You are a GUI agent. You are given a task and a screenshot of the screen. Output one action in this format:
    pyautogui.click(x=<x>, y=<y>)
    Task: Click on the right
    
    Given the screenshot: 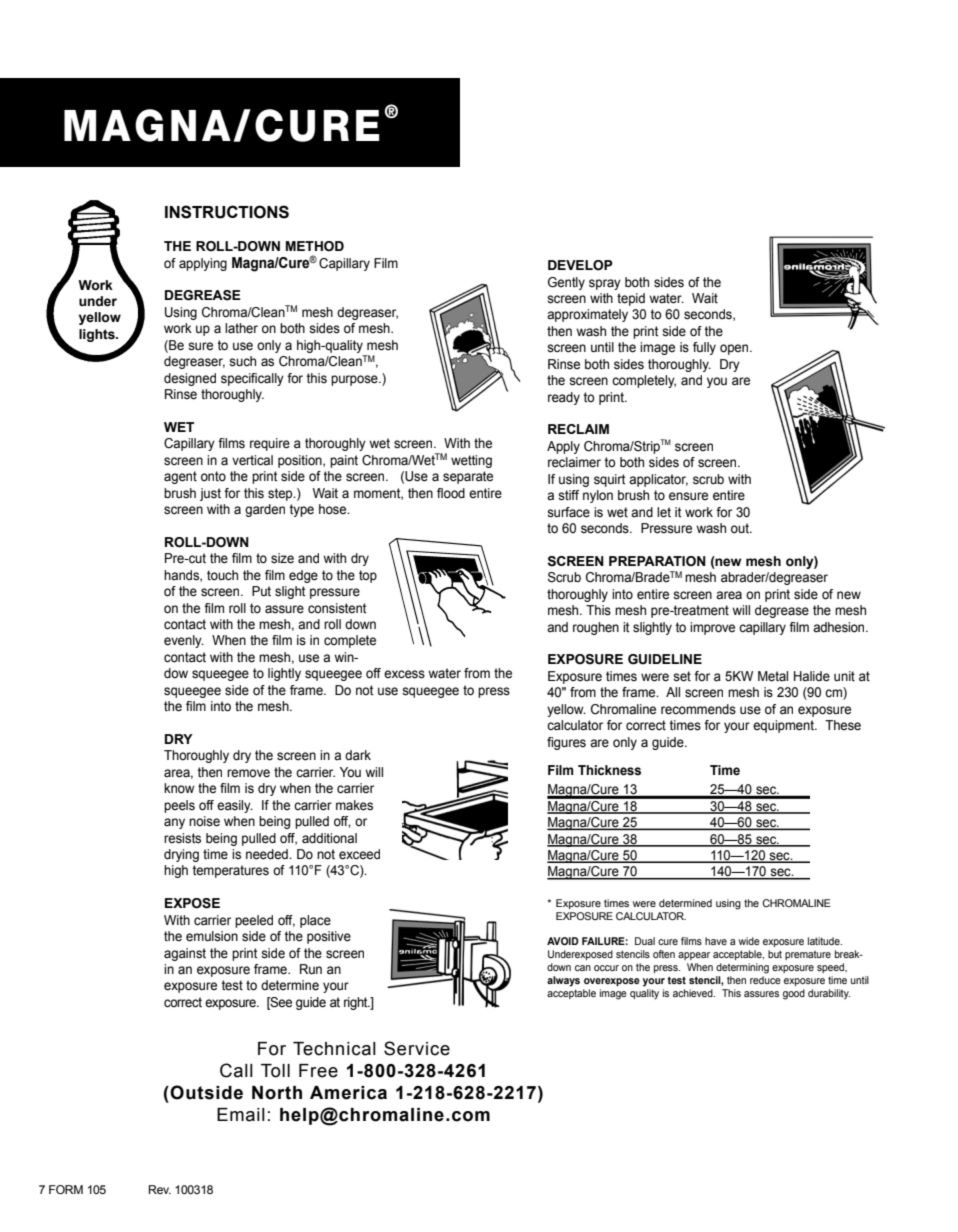 What is the action you would take?
    pyautogui.click(x=357, y=1003)
